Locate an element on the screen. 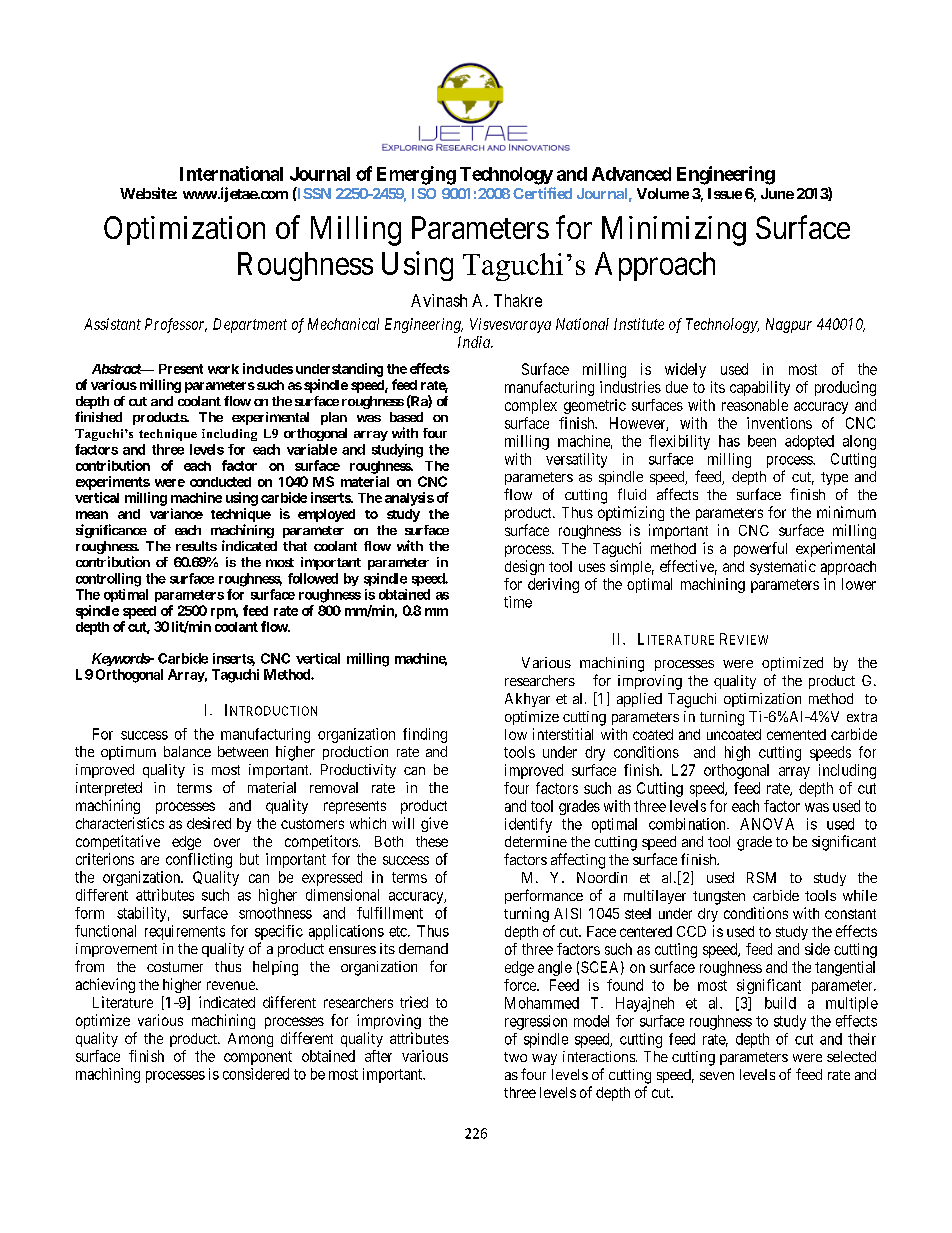 This screenshot has width=952, height=1233. finding is located at coordinates (425, 735).
